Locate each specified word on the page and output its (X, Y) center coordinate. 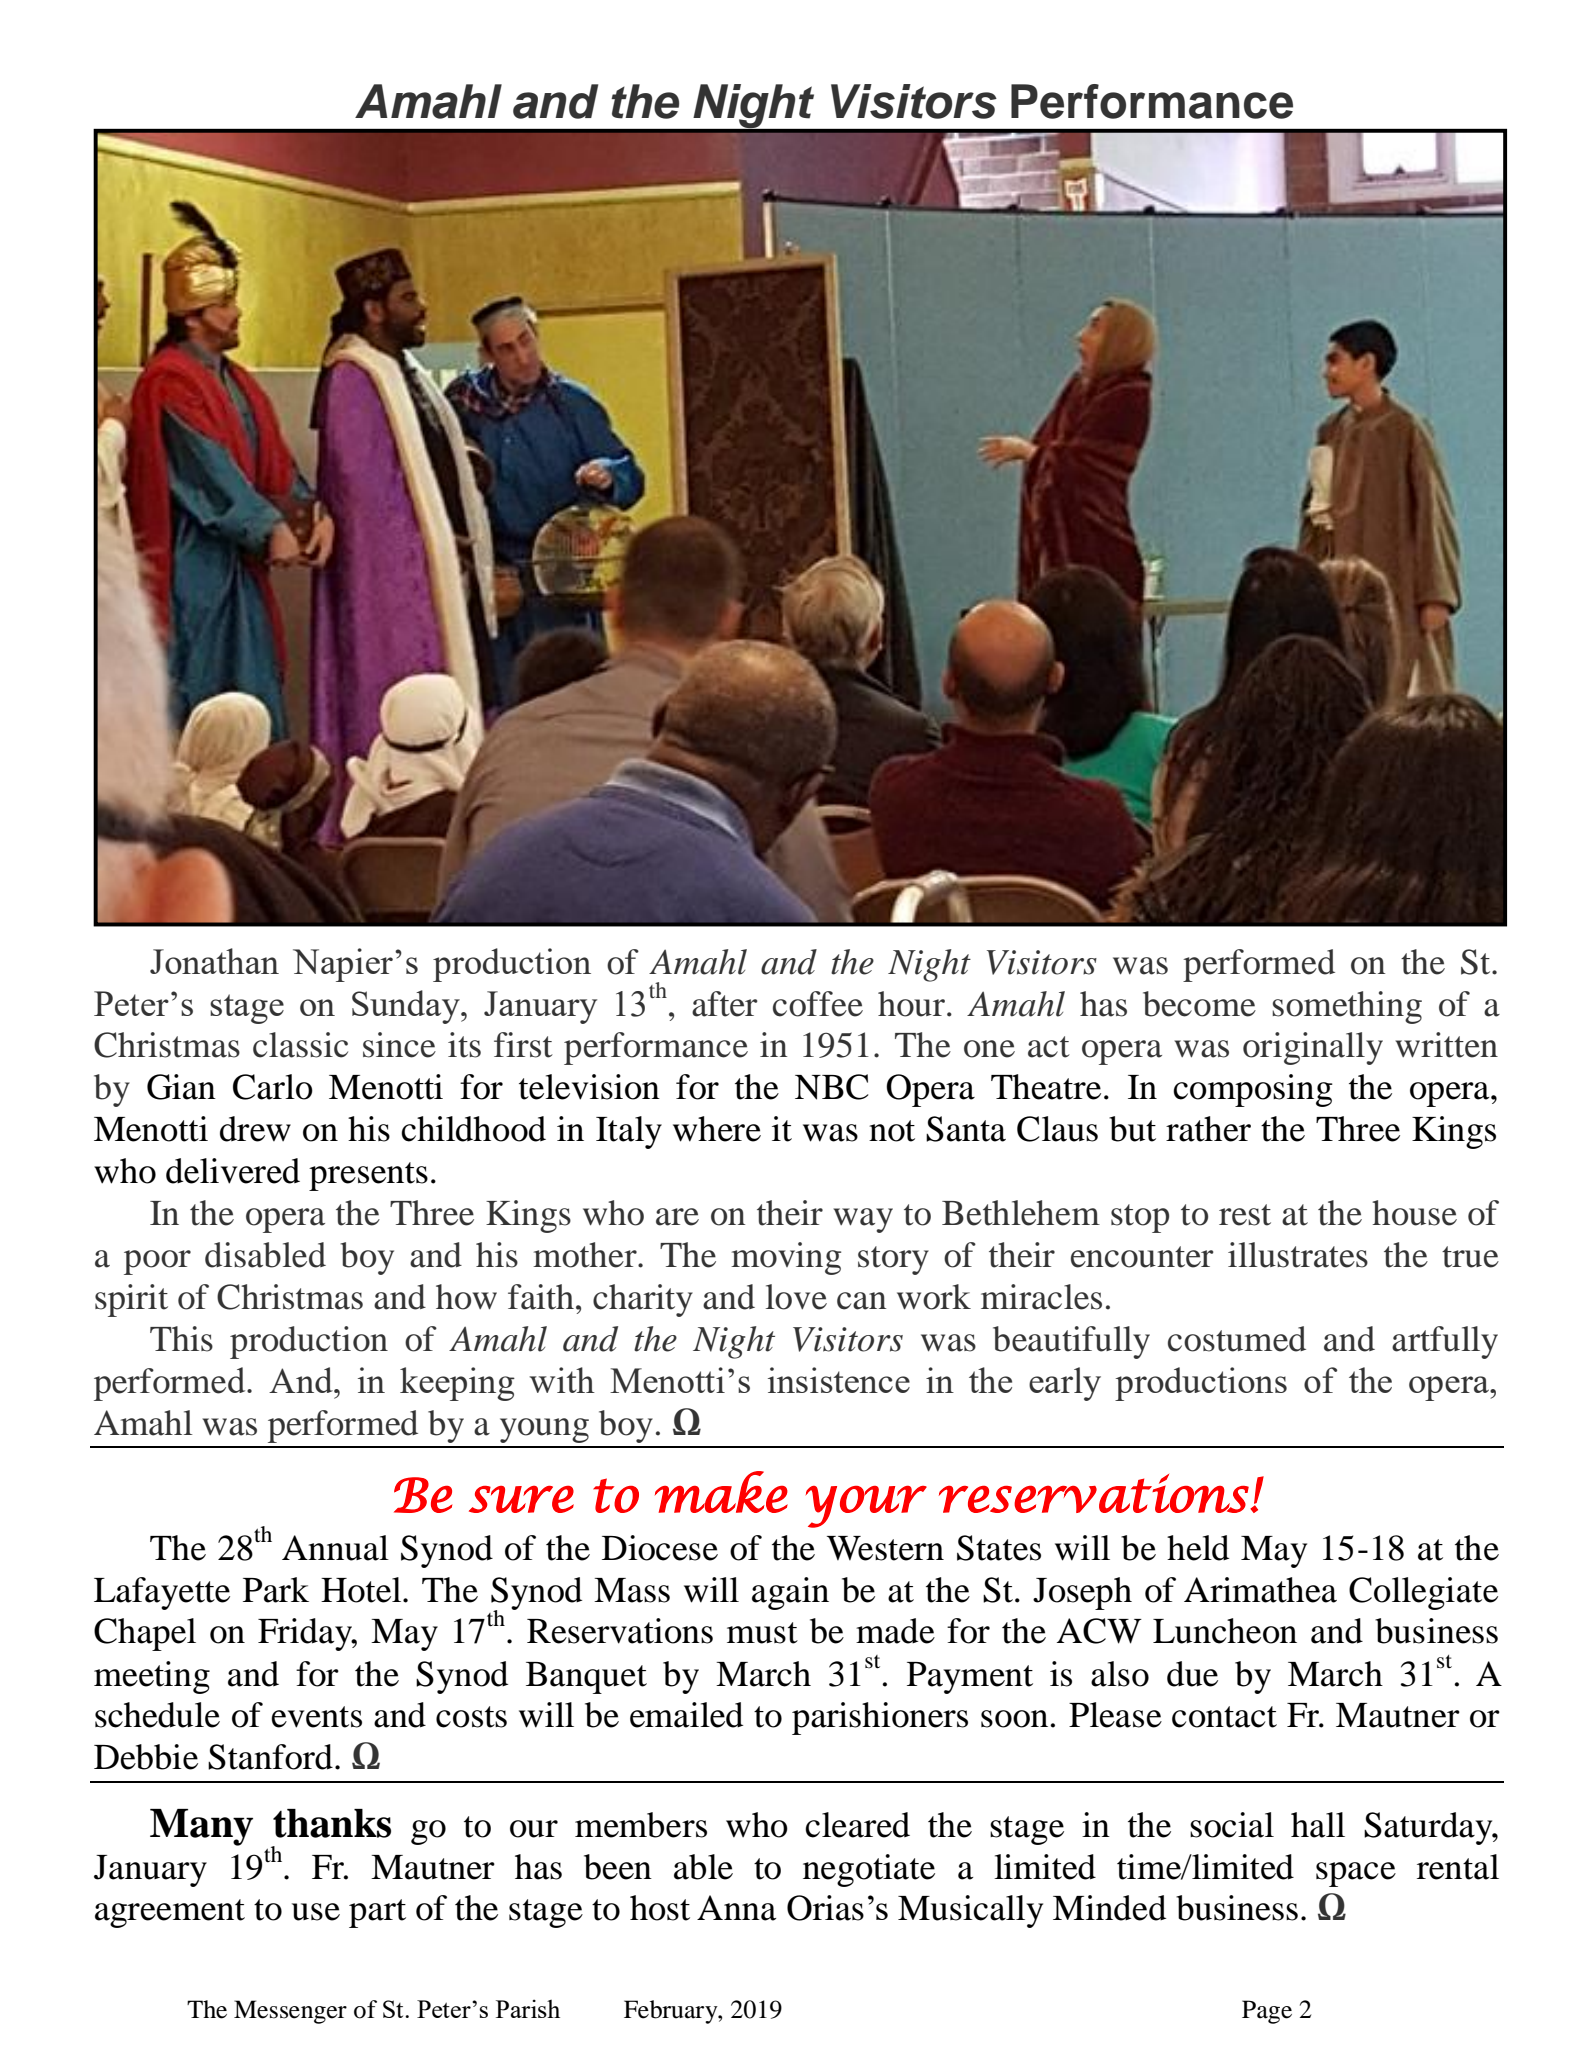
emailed (686, 1715)
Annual (335, 1548)
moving (786, 1258)
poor (157, 1262)
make (721, 1492)
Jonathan (214, 961)
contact (1224, 1717)
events (316, 1717)
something (1347, 1007)
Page (1267, 2012)
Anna (736, 1908)
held (1198, 1548)
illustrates (1298, 1255)
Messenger (290, 2012)
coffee (818, 1004)
